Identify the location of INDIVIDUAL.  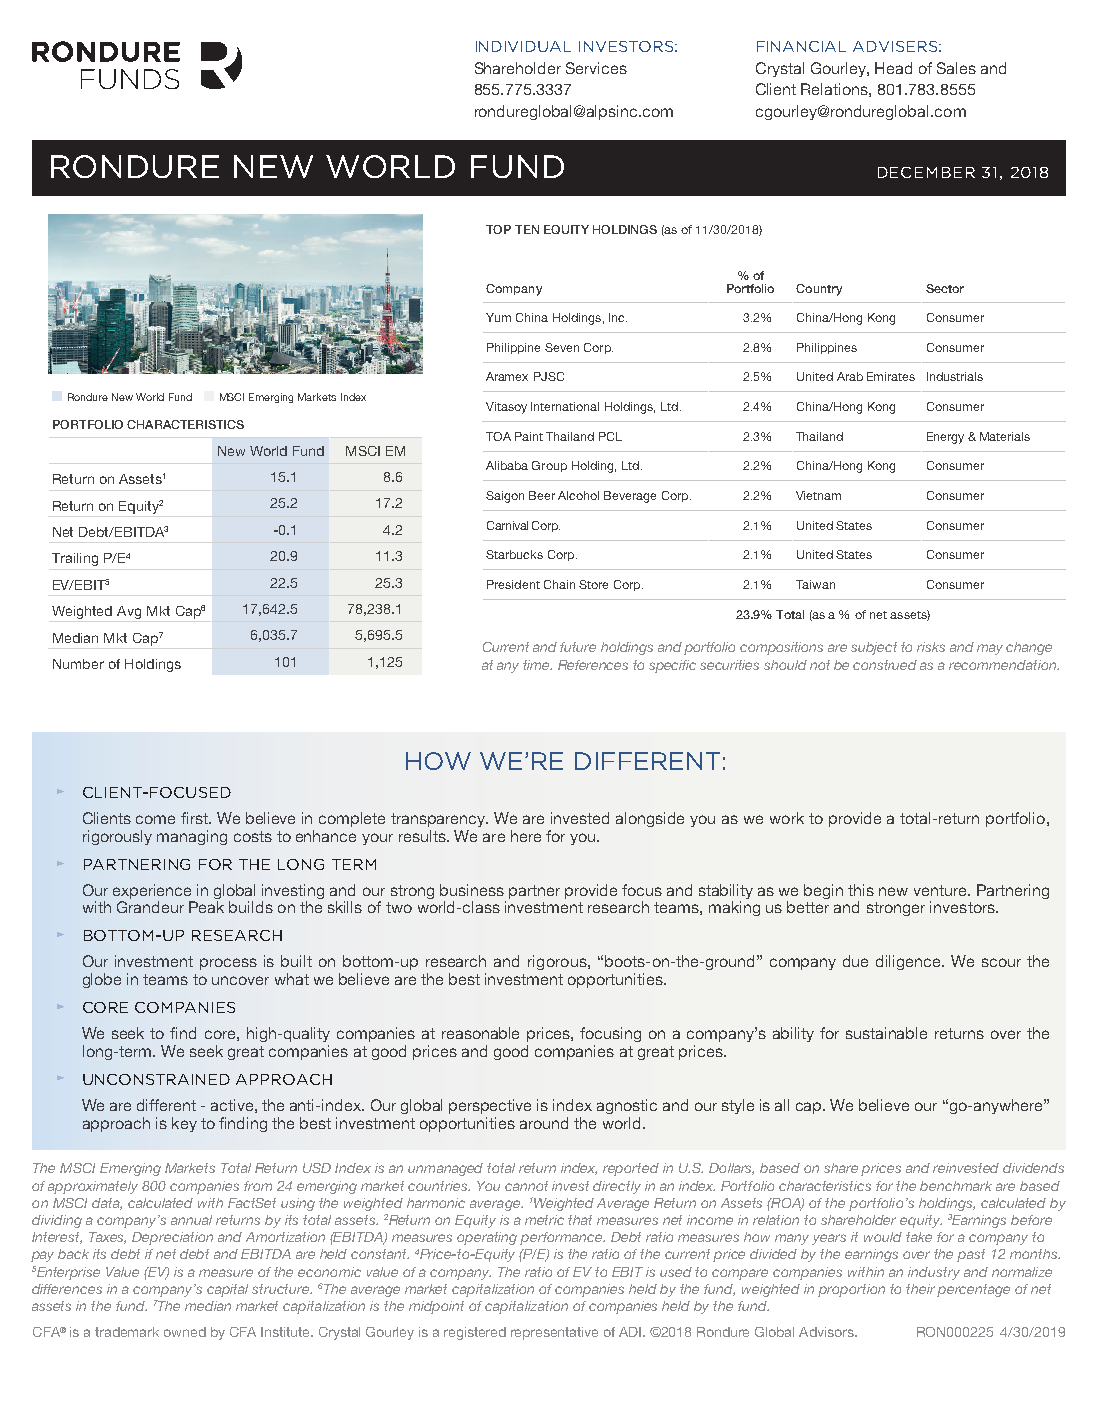
(523, 46).
